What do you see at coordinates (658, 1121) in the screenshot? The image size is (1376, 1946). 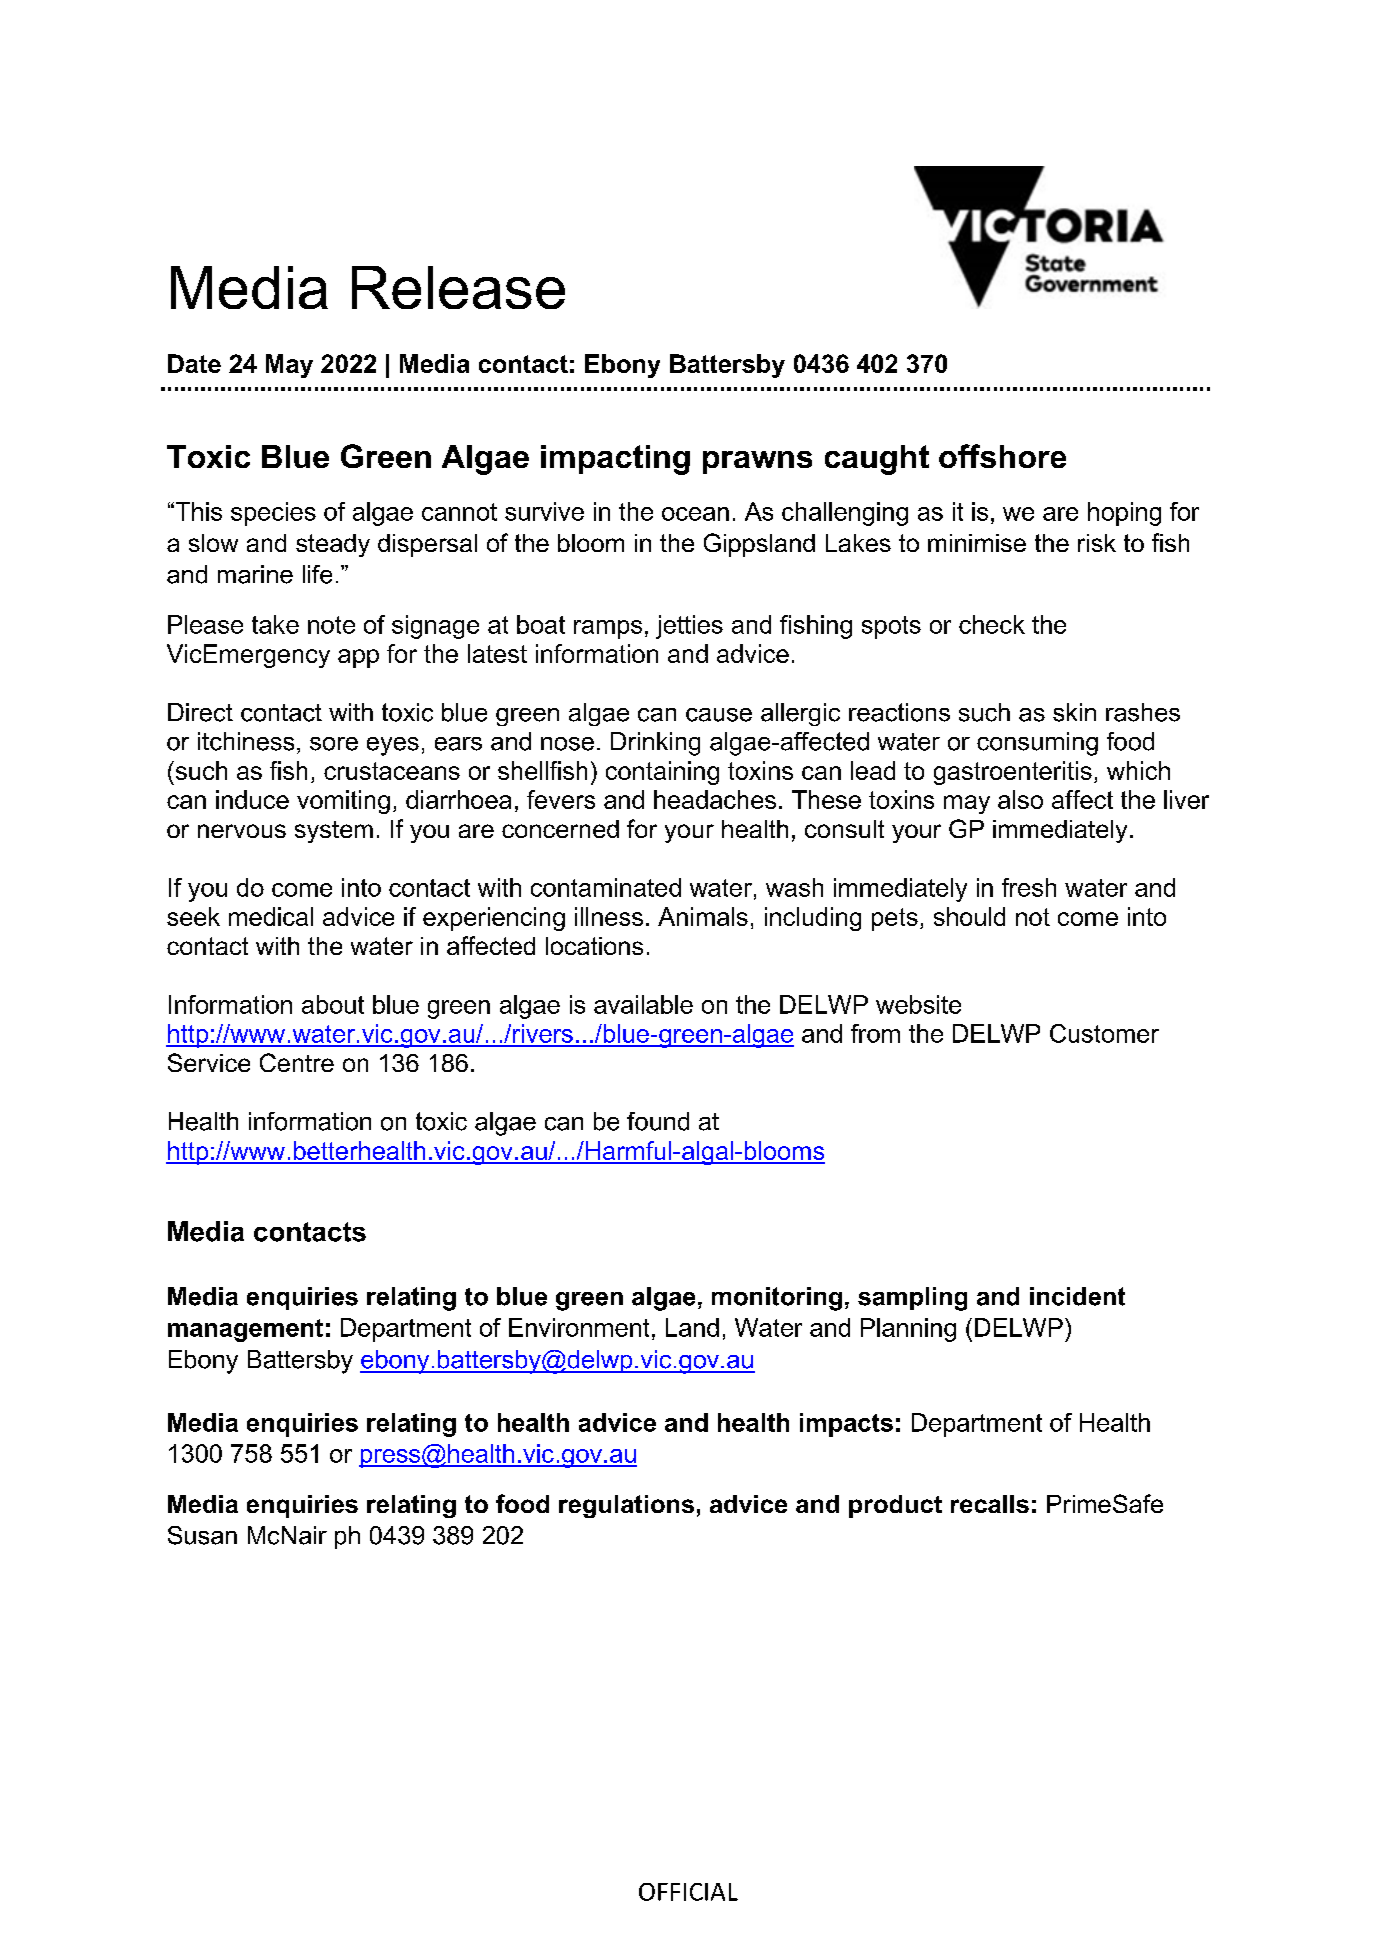 I see `found` at bounding box center [658, 1121].
